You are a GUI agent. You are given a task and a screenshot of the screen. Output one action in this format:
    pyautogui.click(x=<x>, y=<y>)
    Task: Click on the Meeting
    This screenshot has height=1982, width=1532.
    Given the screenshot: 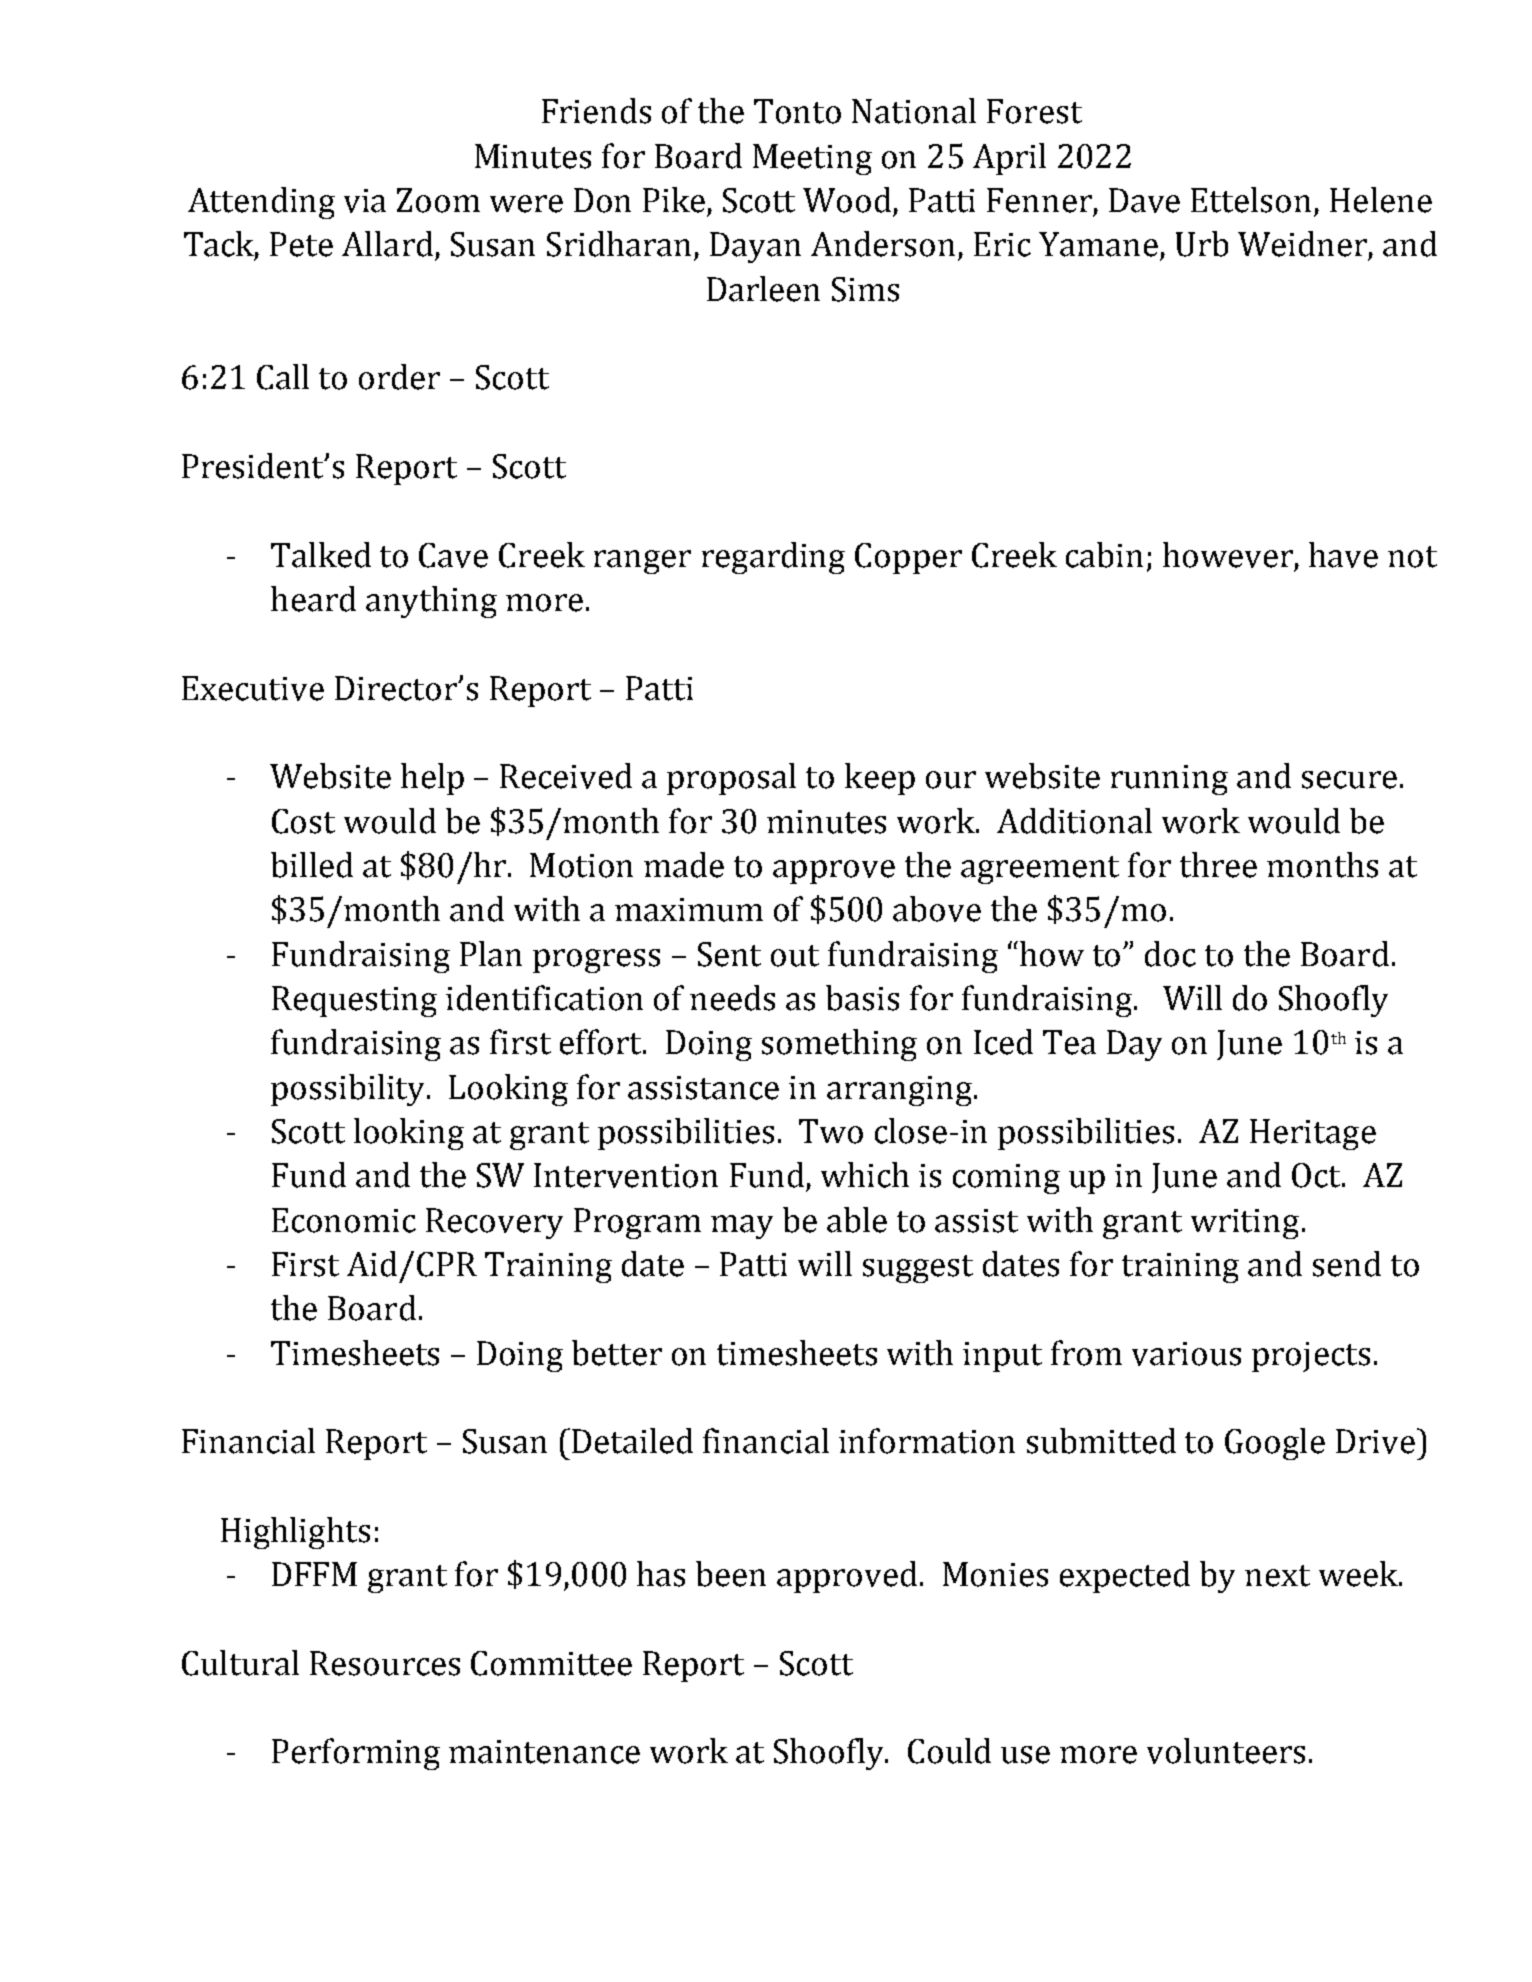 What is the action you would take?
    pyautogui.click(x=812, y=159)
